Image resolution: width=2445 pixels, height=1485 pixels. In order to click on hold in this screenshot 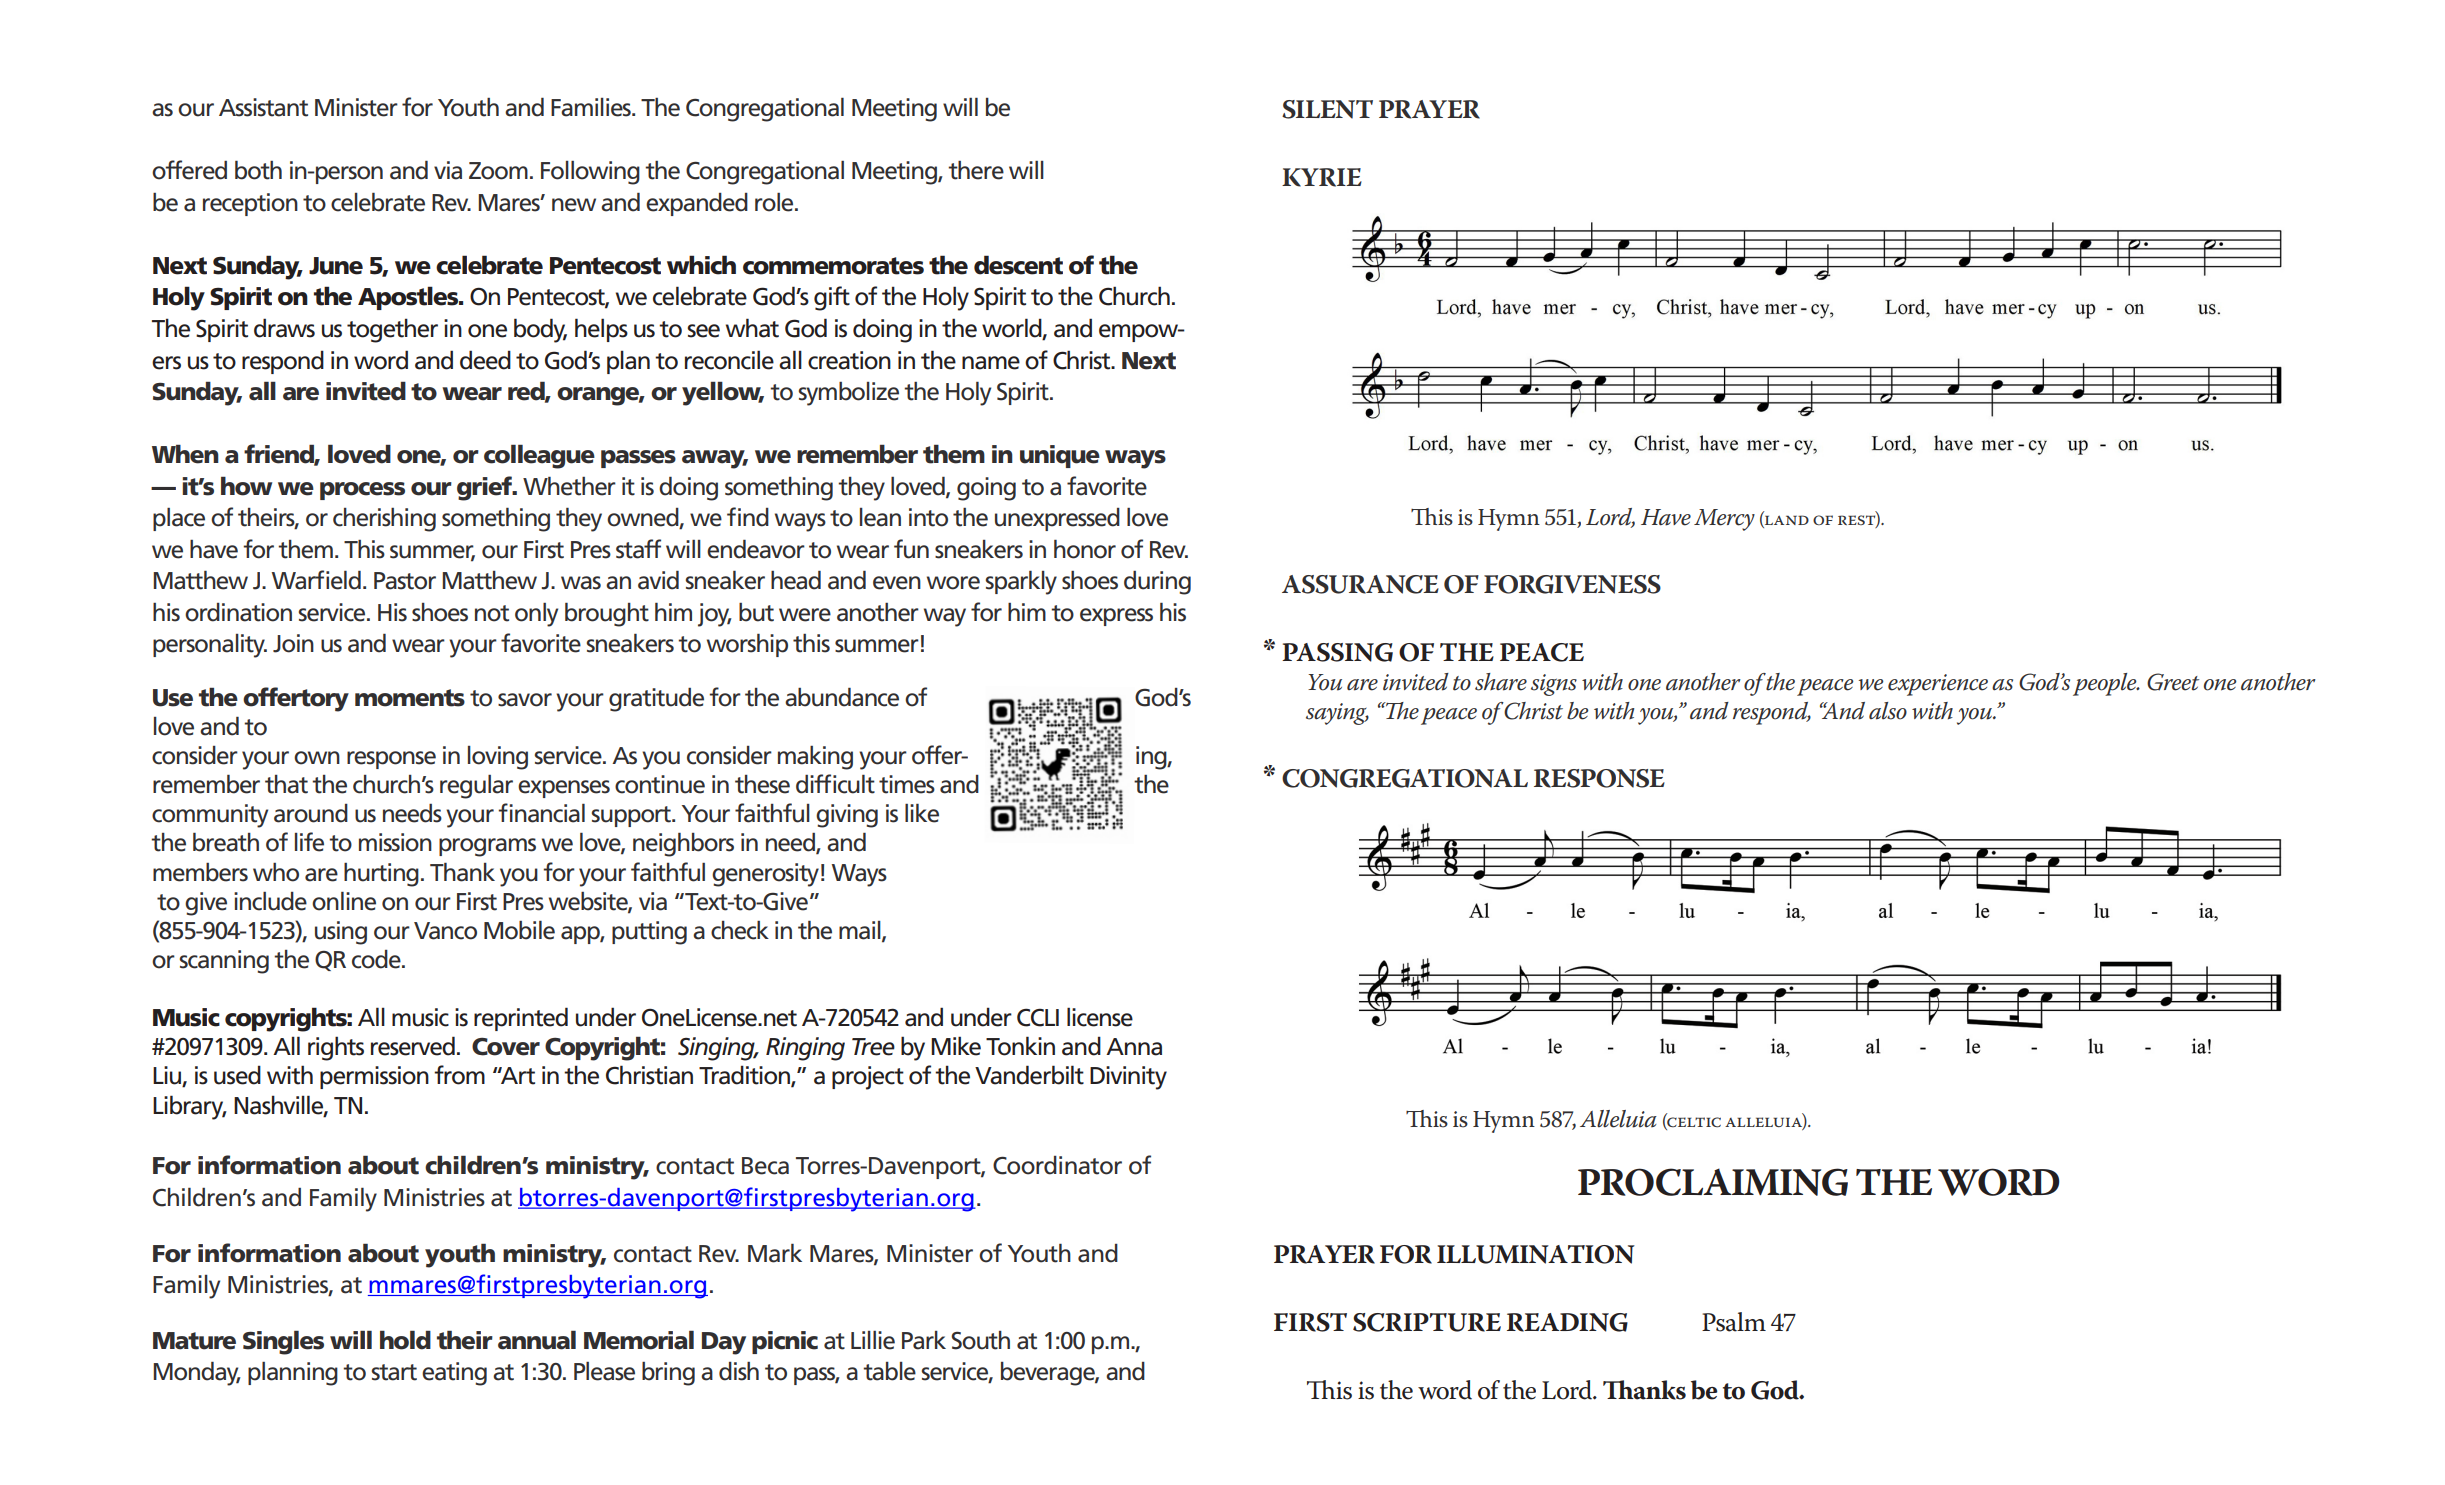, I will do `click(405, 1340)`.
